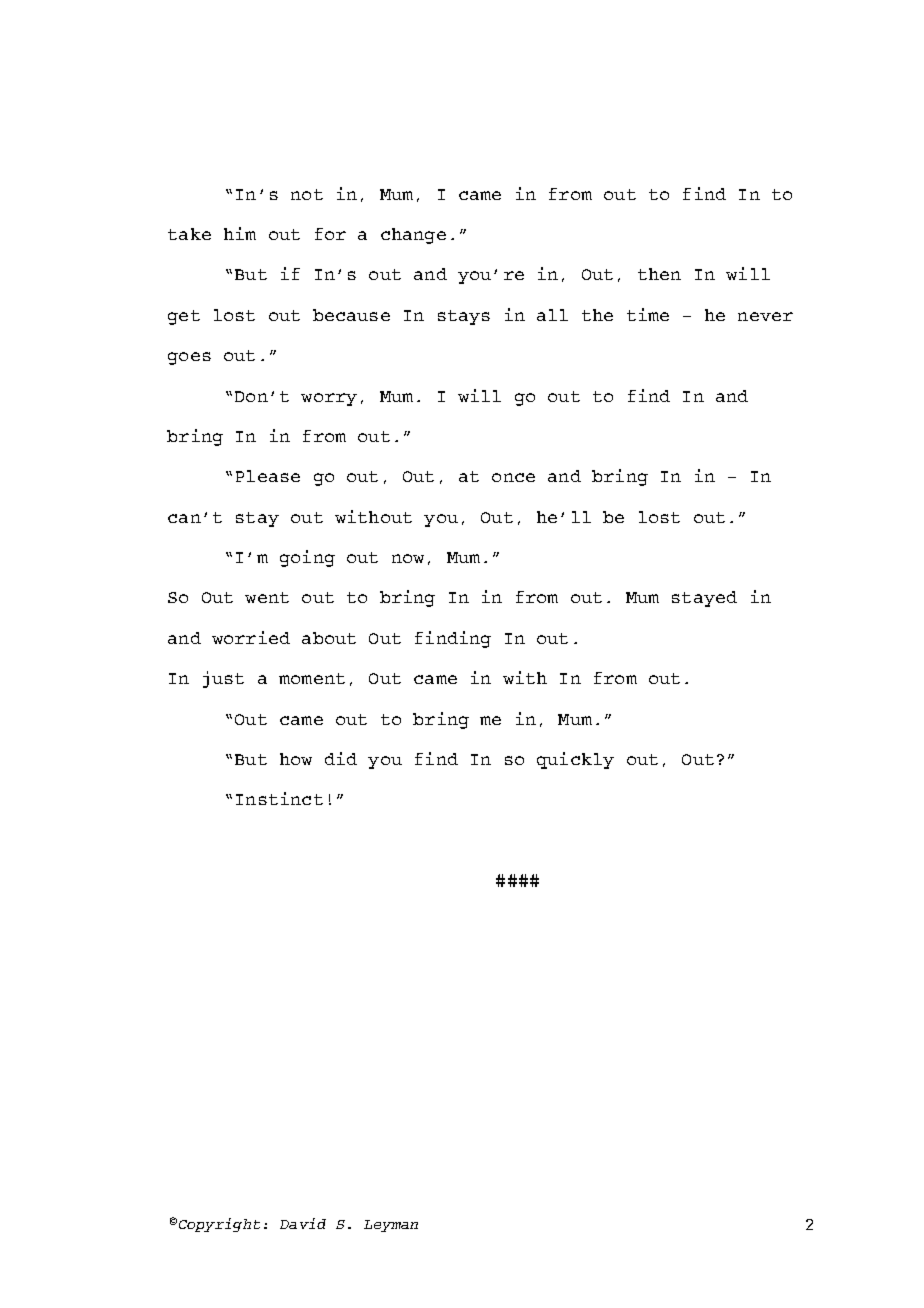  What do you see at coordinates (659, 274) in the image?
I see `then` at bounding box center [659, 274].
